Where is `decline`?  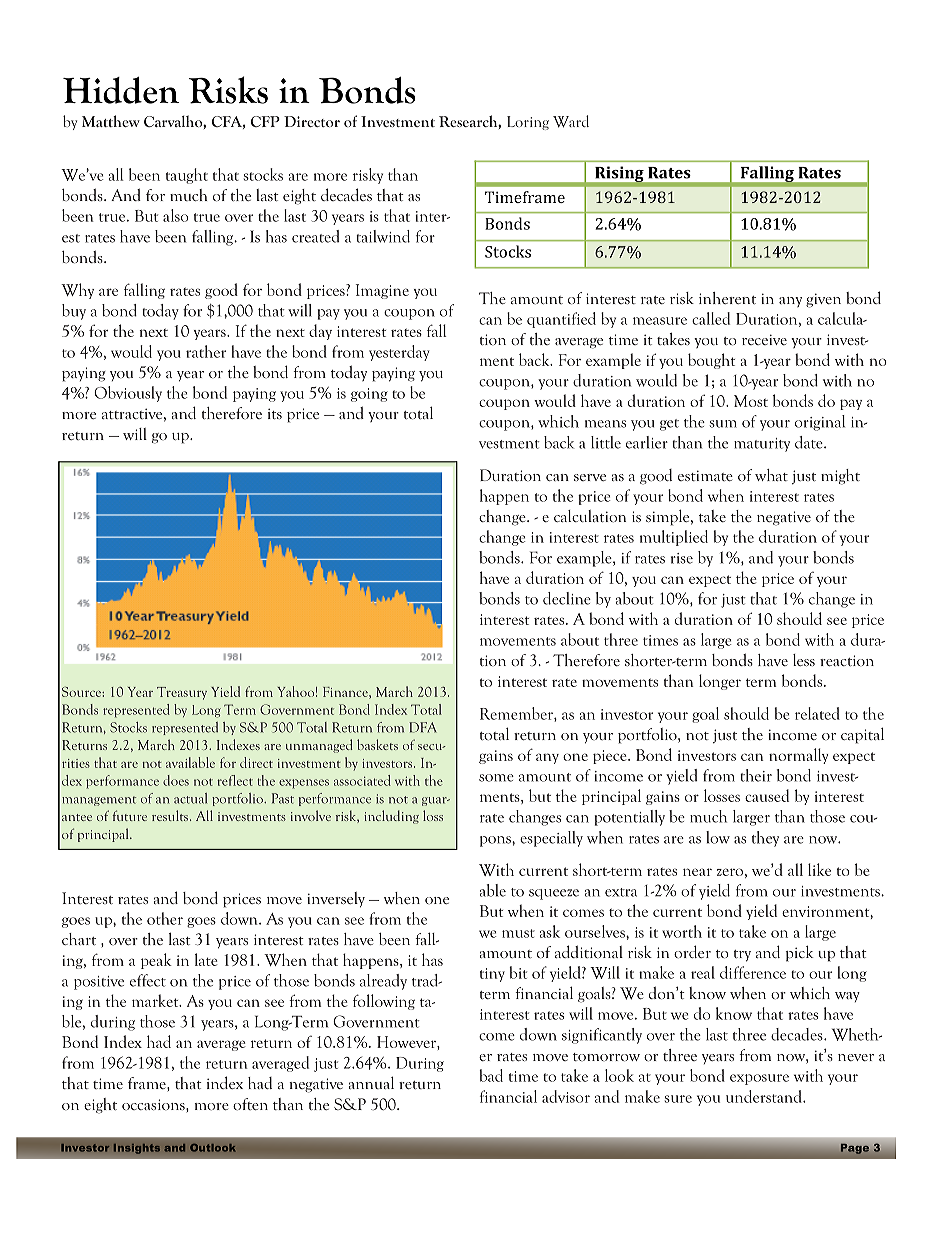 decline is located at coordinates (567, 598).
